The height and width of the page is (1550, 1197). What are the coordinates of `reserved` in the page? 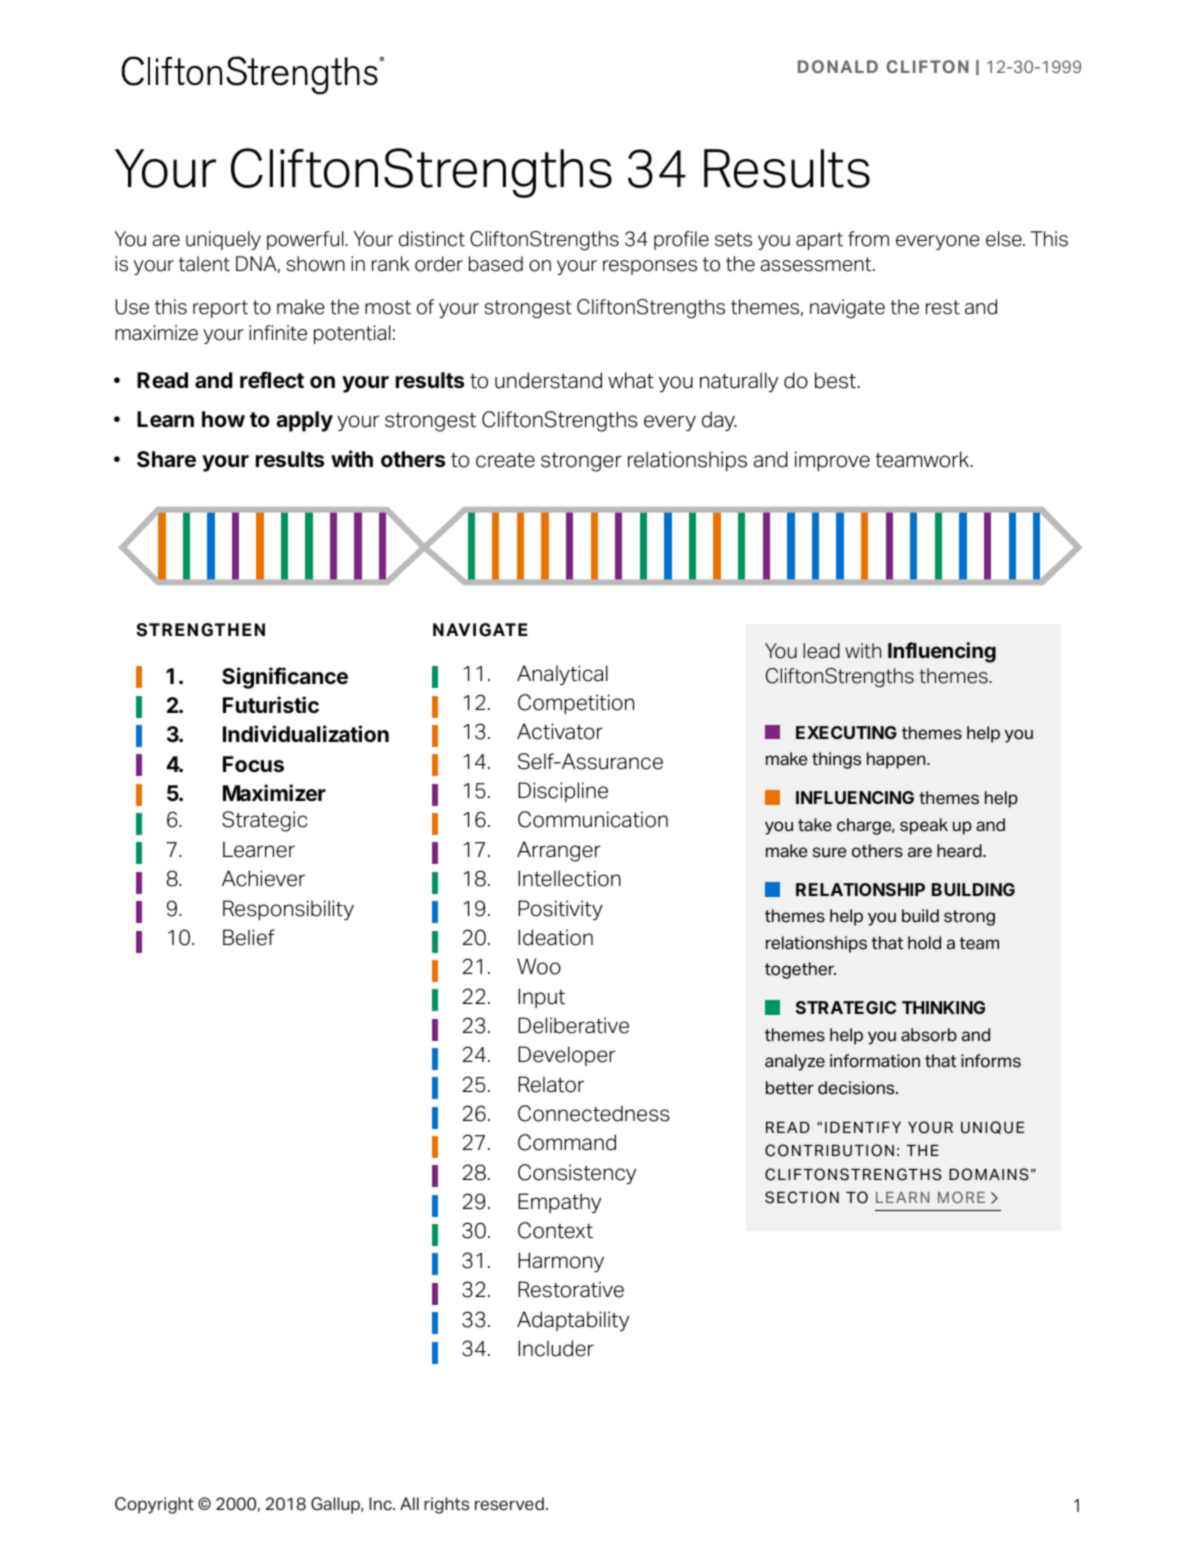 It's located at (509, 1504).
